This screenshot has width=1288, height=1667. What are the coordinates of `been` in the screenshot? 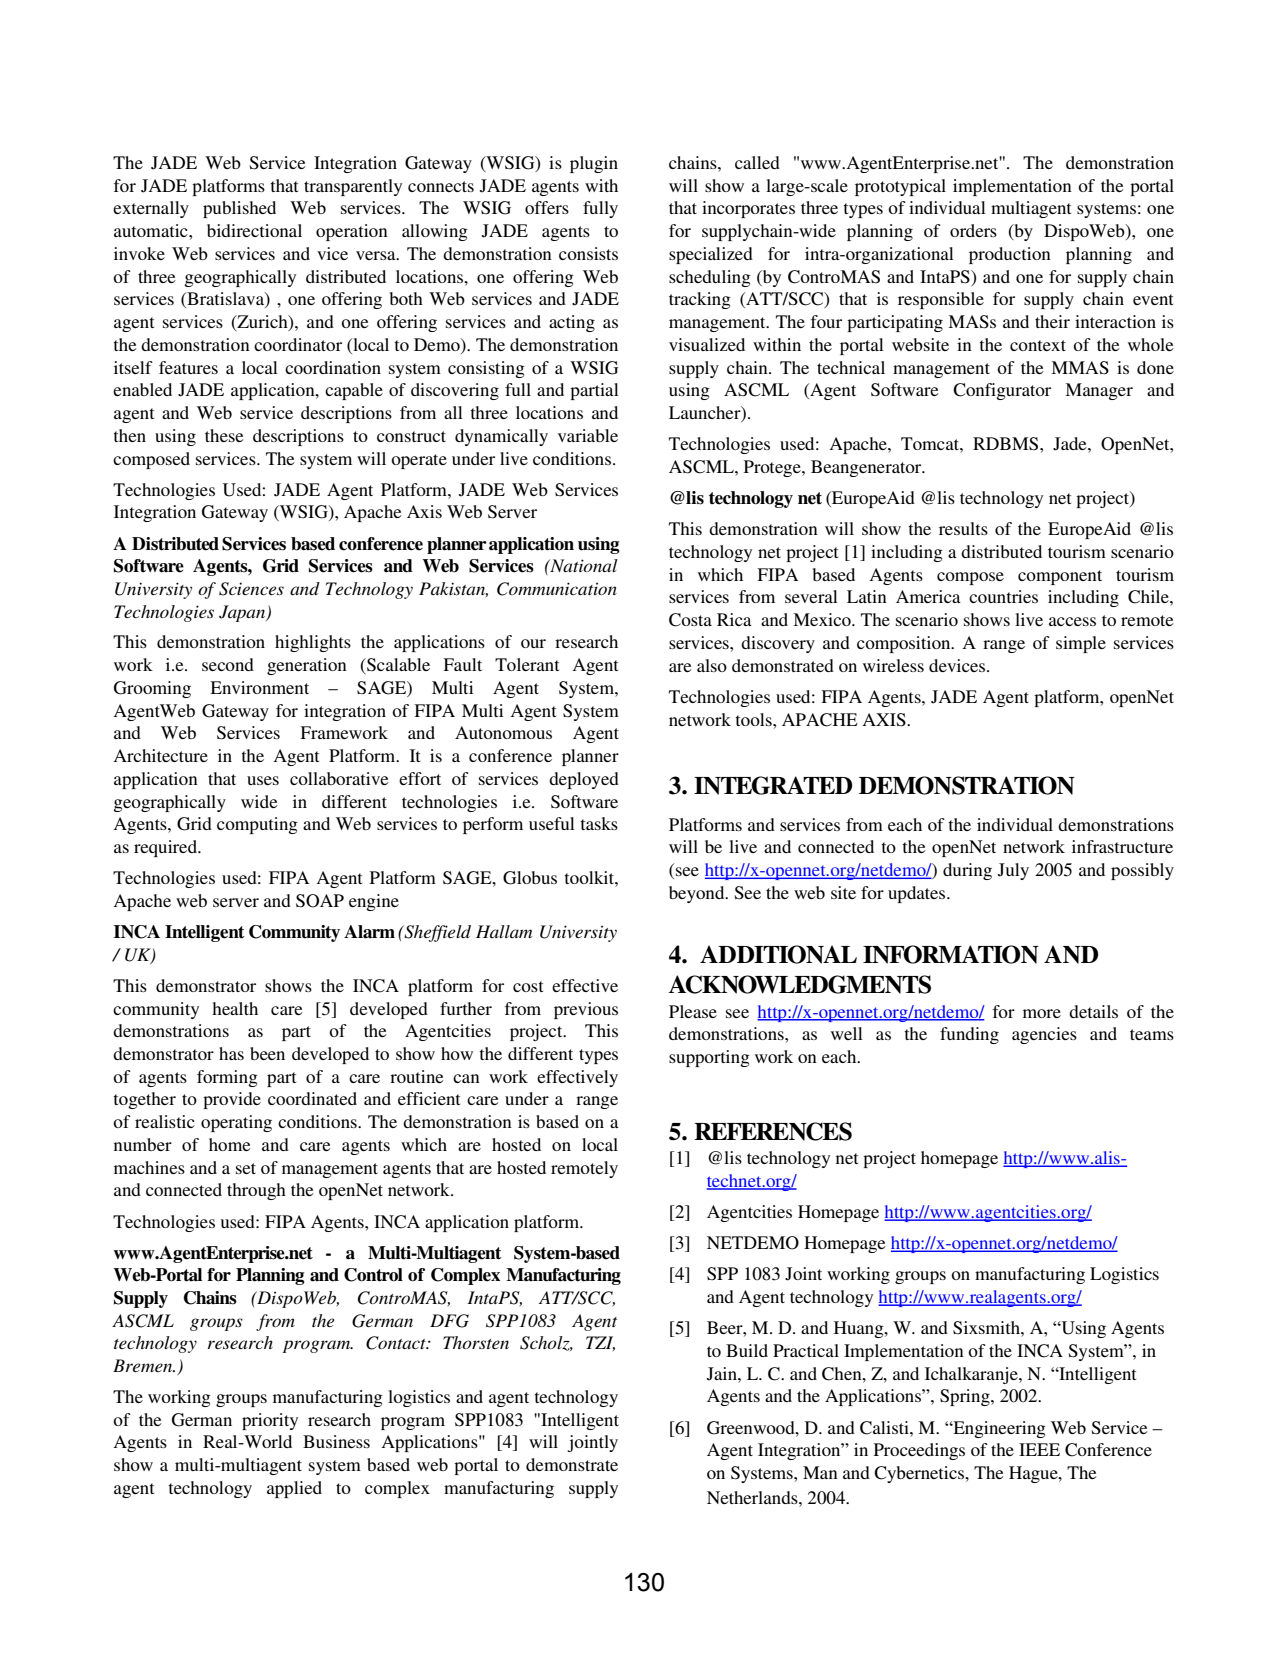 It's located at (267, 1053).
